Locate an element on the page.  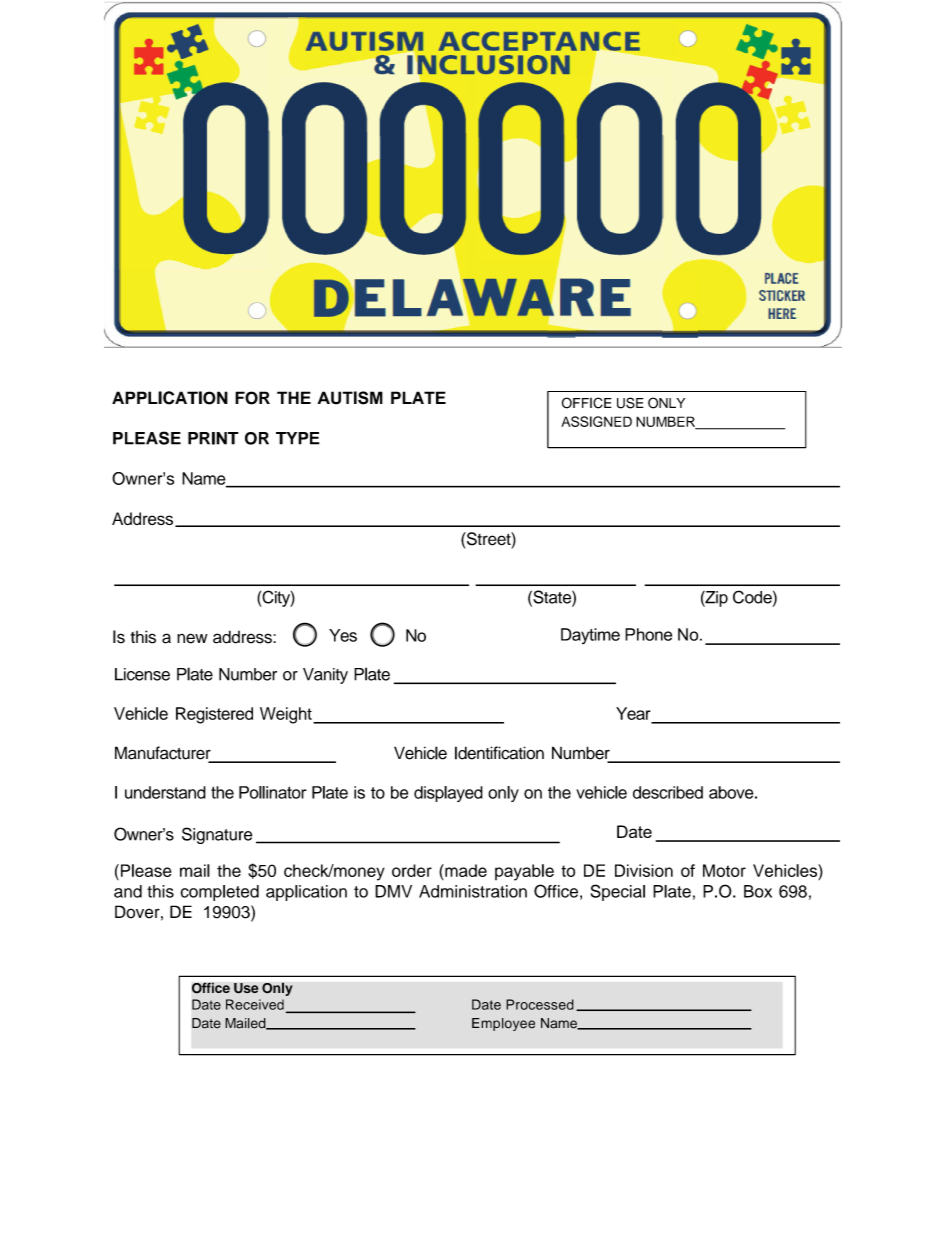
Received is located at coordinates (255, 1004).
